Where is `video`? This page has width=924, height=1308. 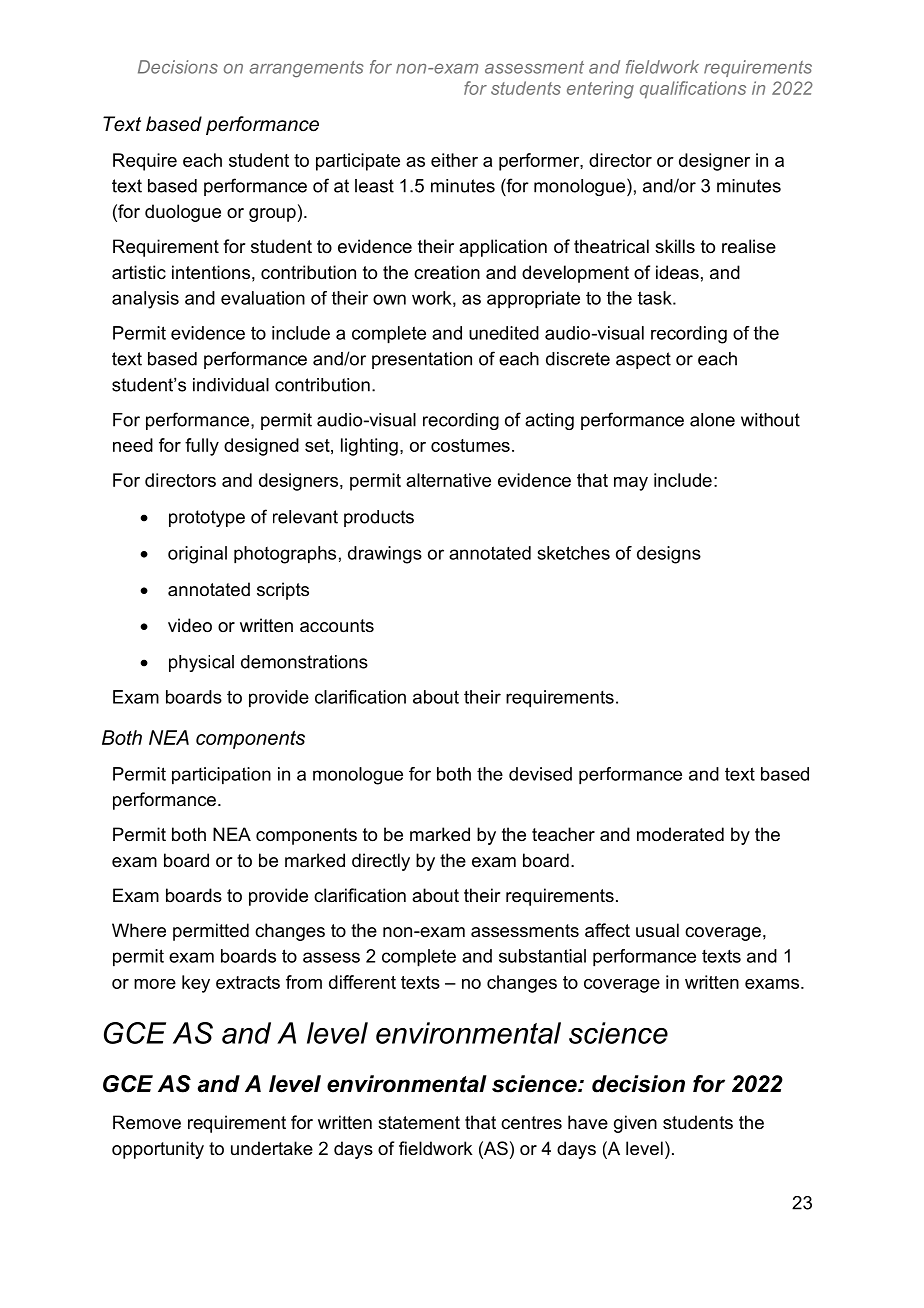
video is located at coordinates (190, 625).
